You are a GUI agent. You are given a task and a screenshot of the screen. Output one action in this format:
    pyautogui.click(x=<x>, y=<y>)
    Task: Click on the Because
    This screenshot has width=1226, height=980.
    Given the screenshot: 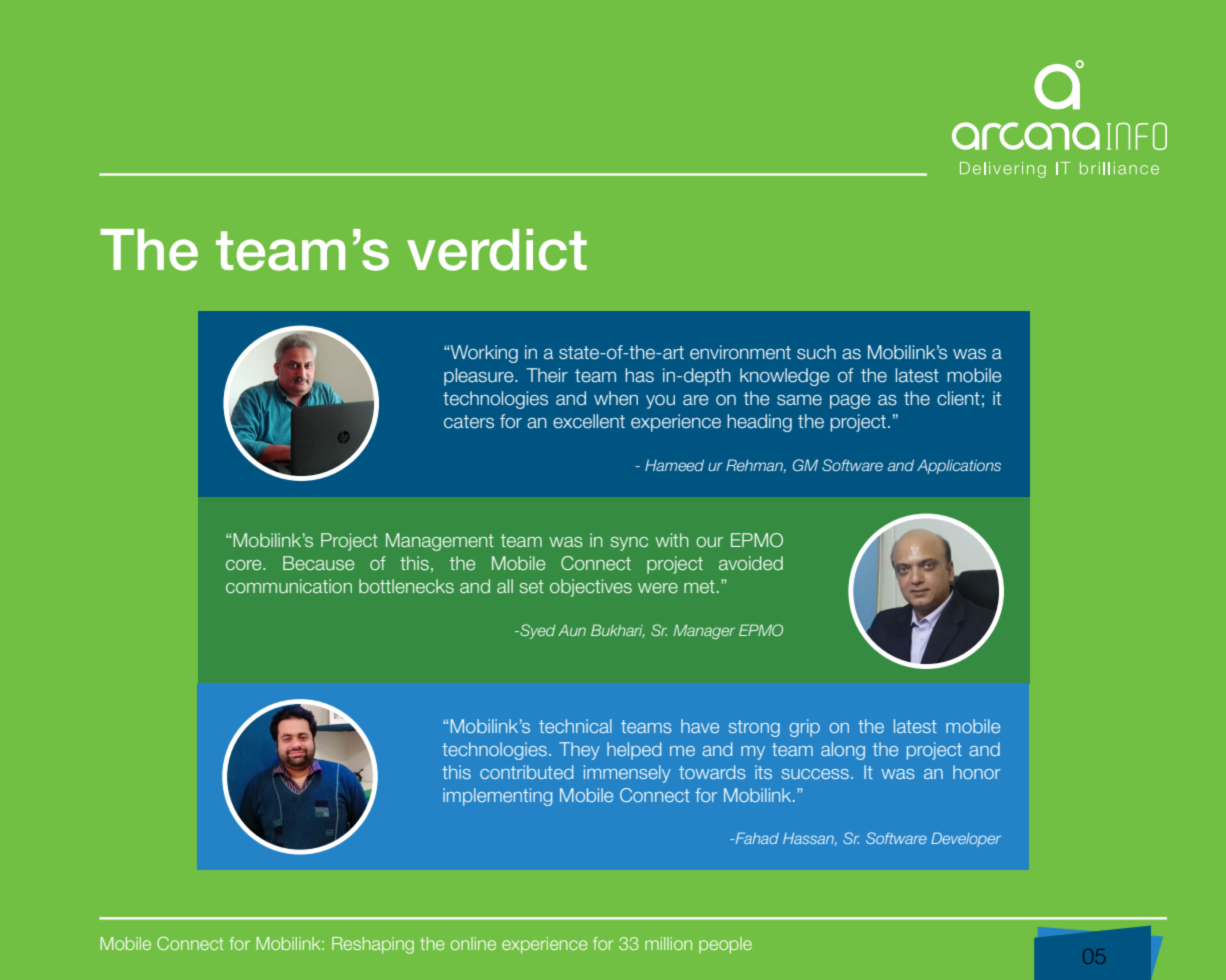 What is the action you would take?
    pyautogui.click(x=318, y=563)
